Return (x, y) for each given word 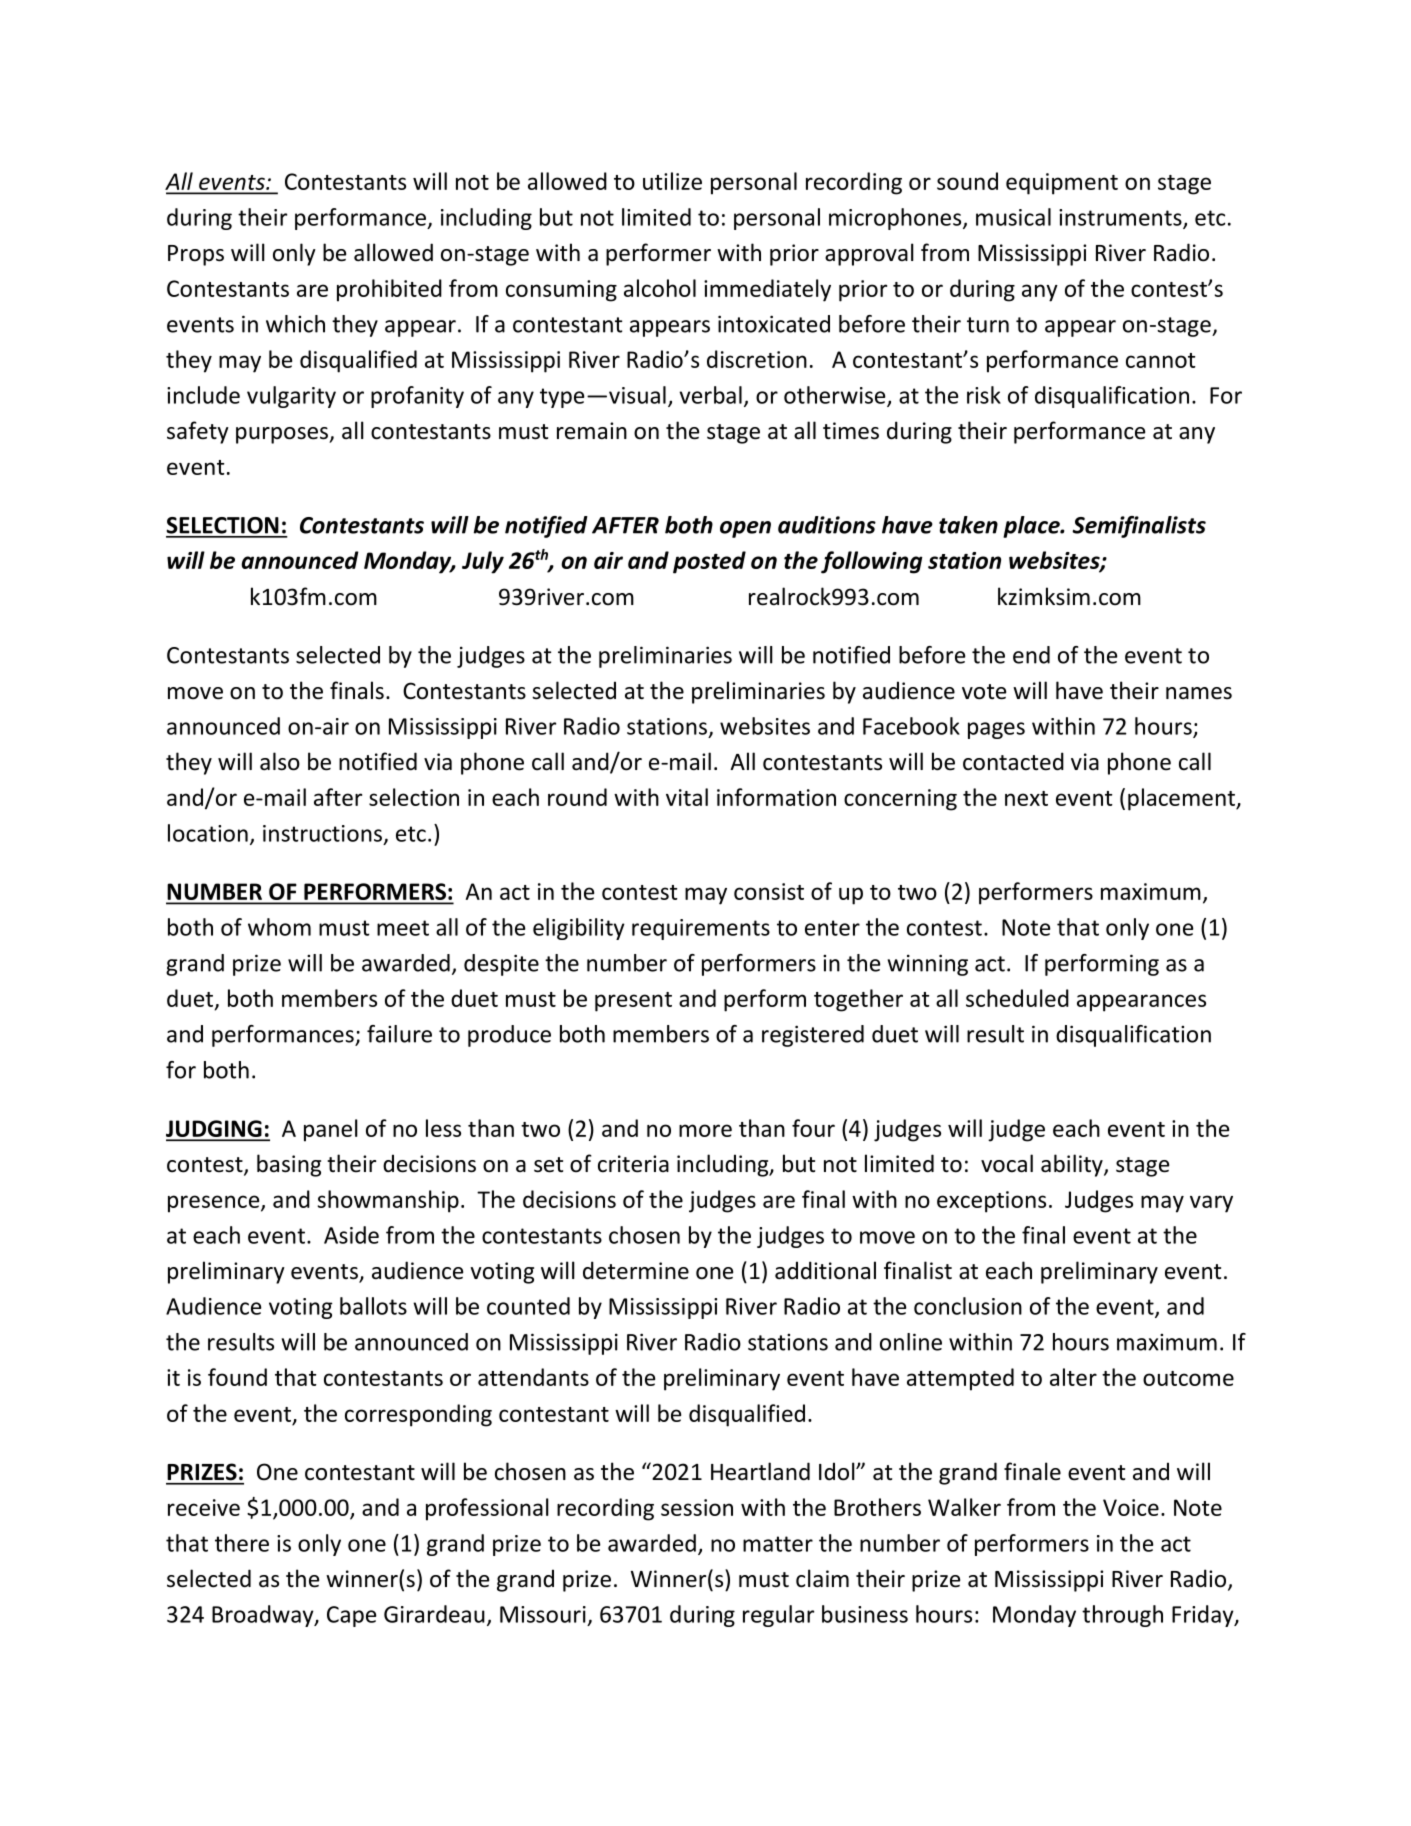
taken (968, 525)
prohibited (389, 290)
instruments (1121, 218)
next (1026, 798)
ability (1073, 1165)
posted (709, 562)
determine (636, 1270)
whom (279, 927)
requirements (701, 929)
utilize (672, 181)
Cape (351, 1616)
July (483, 562)
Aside (351, 1235)
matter (778, 1544)
